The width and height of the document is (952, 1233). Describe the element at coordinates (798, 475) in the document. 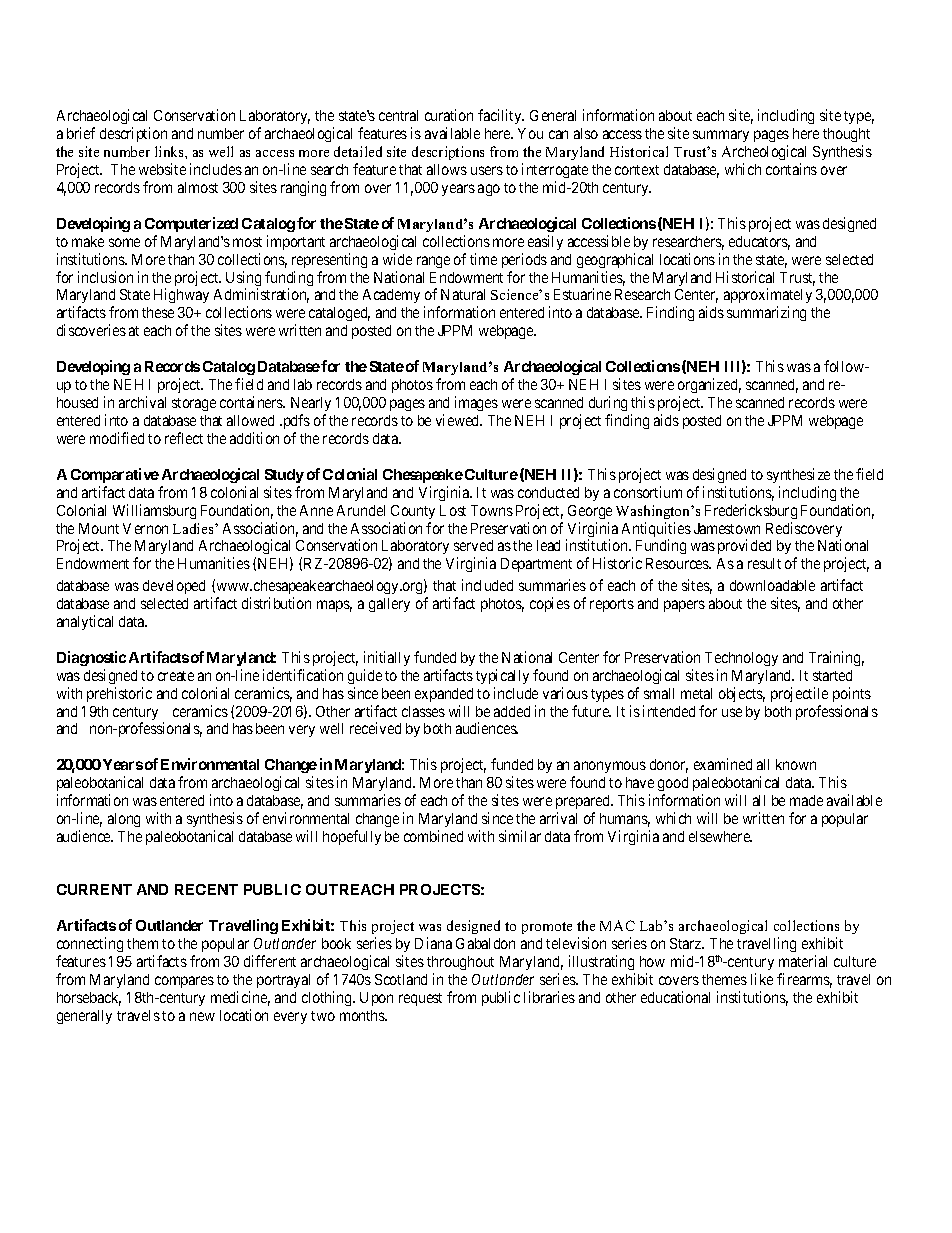

I see `synthesize` at that location.
